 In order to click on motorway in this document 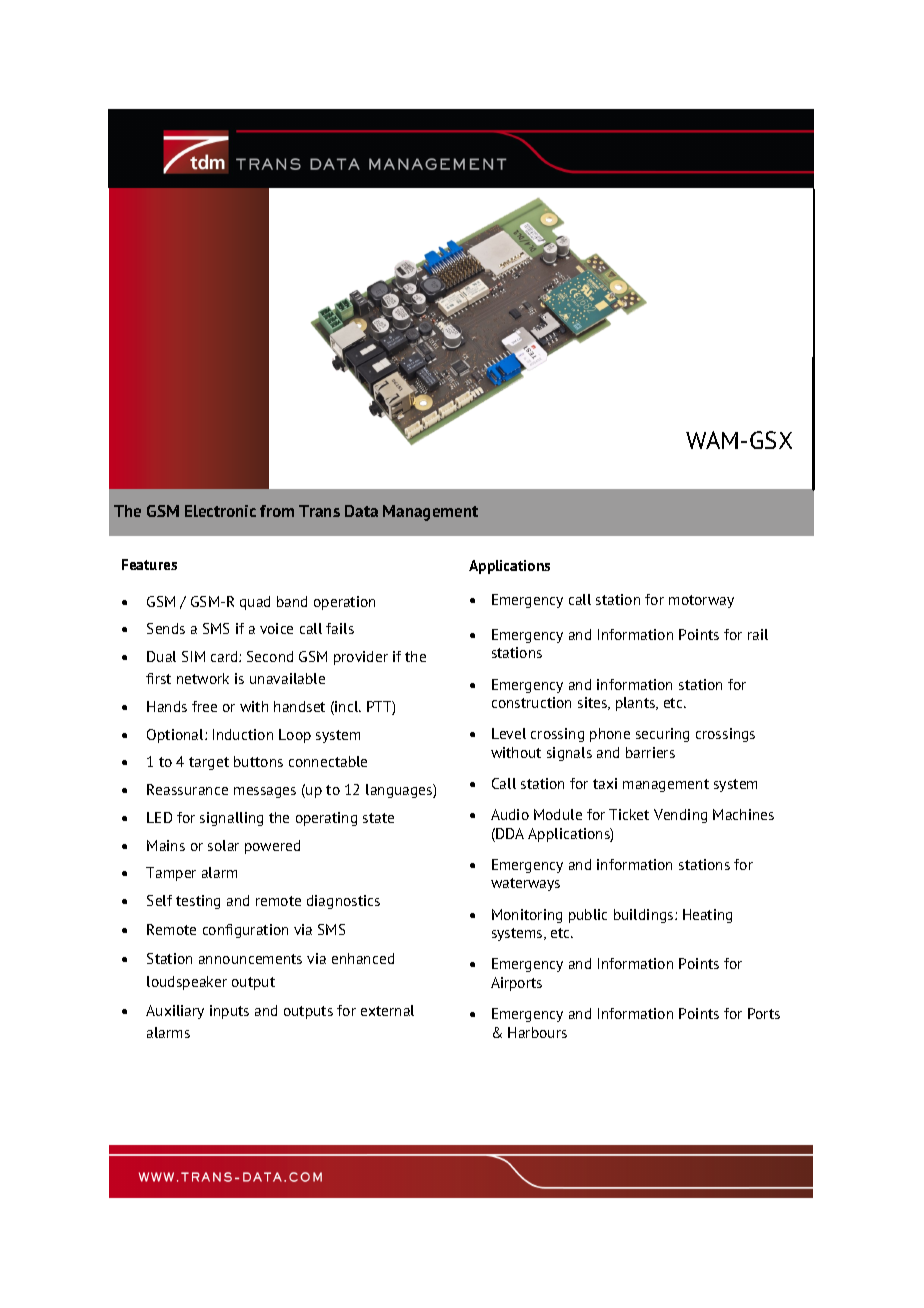, I will do `click(701, 601)`.
